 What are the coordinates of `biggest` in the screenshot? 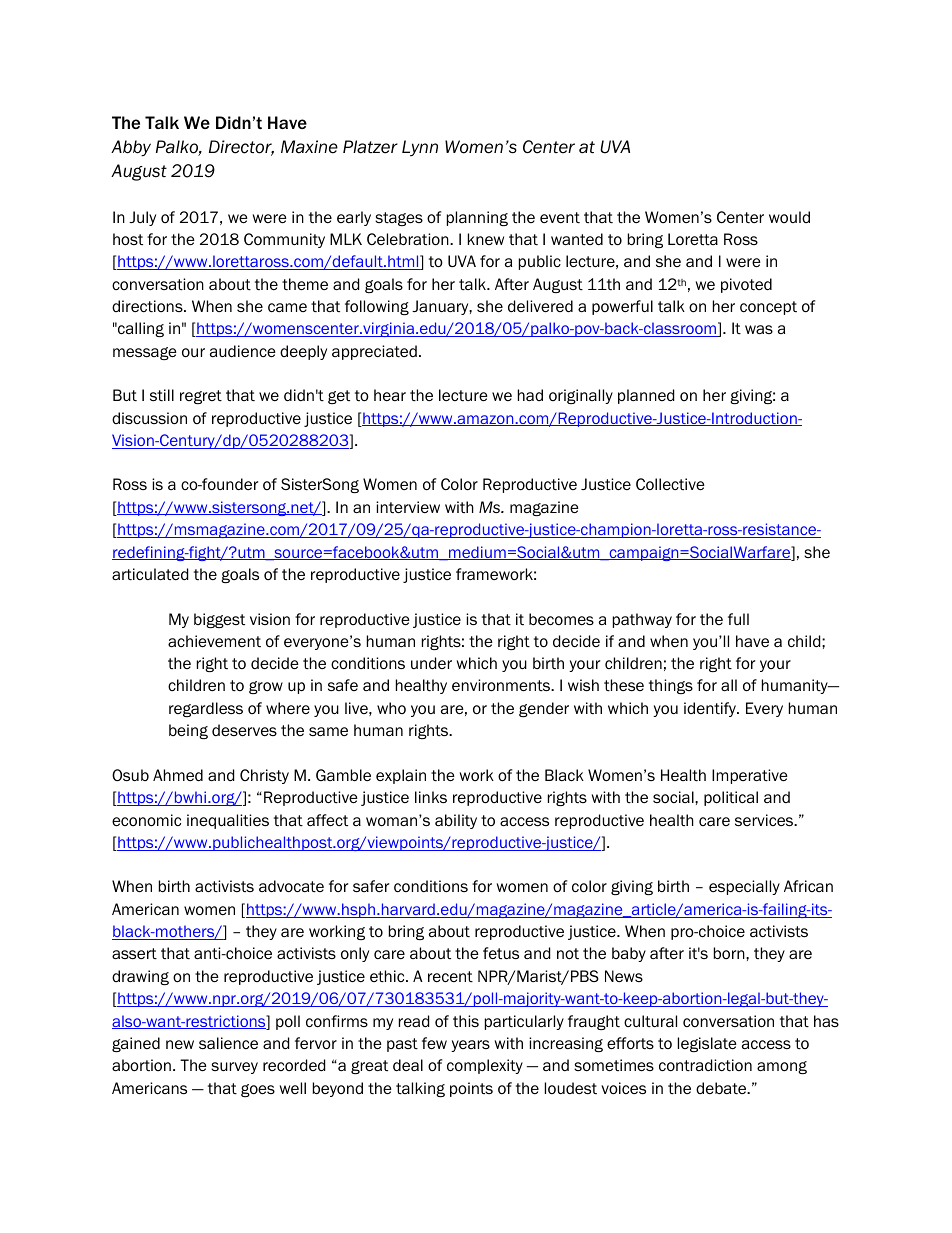 It's located at (219, 620).
